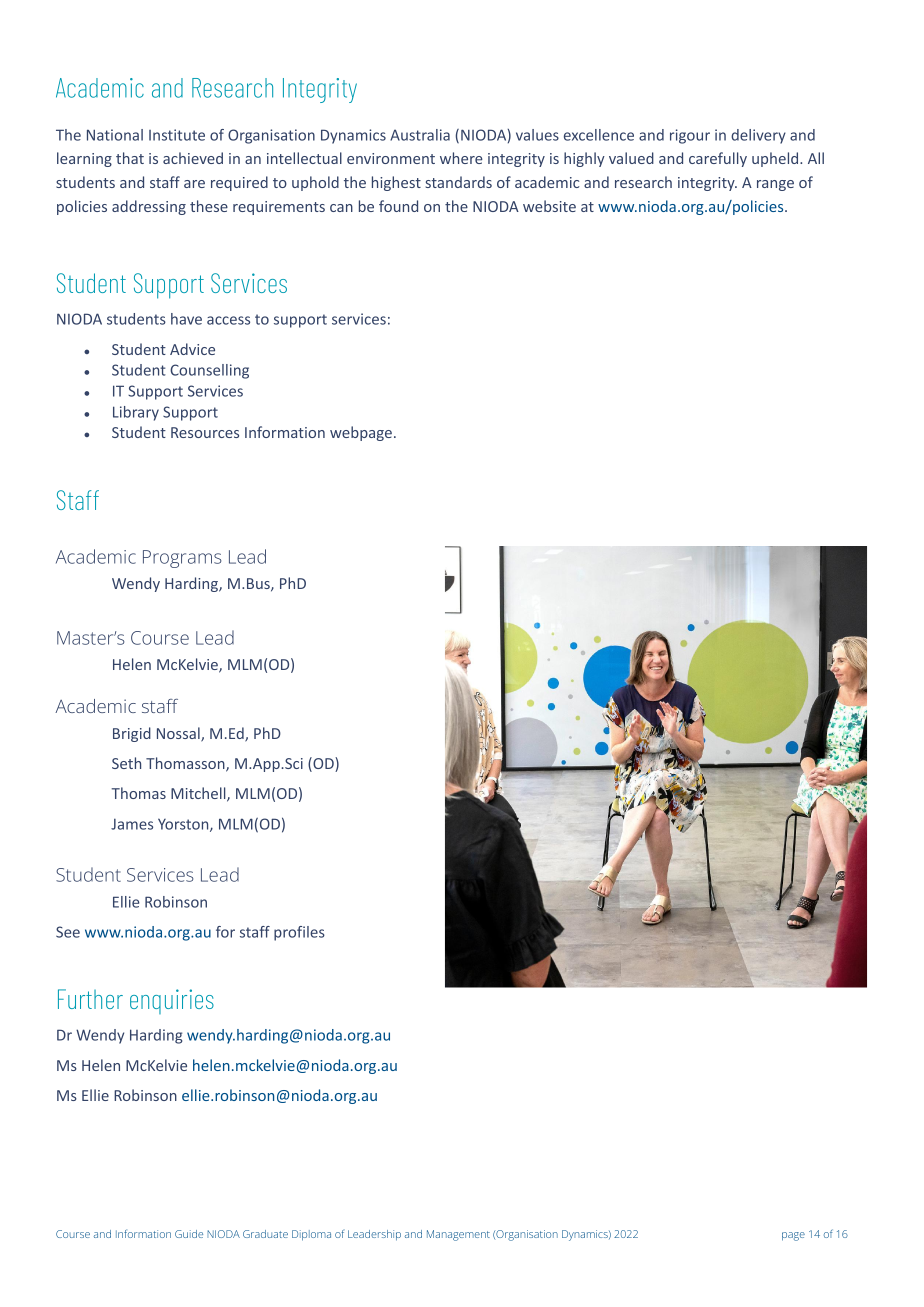  What do you see at coordinates (461, 158) in the image?
I see `where` at bounding box center [461, 158].
